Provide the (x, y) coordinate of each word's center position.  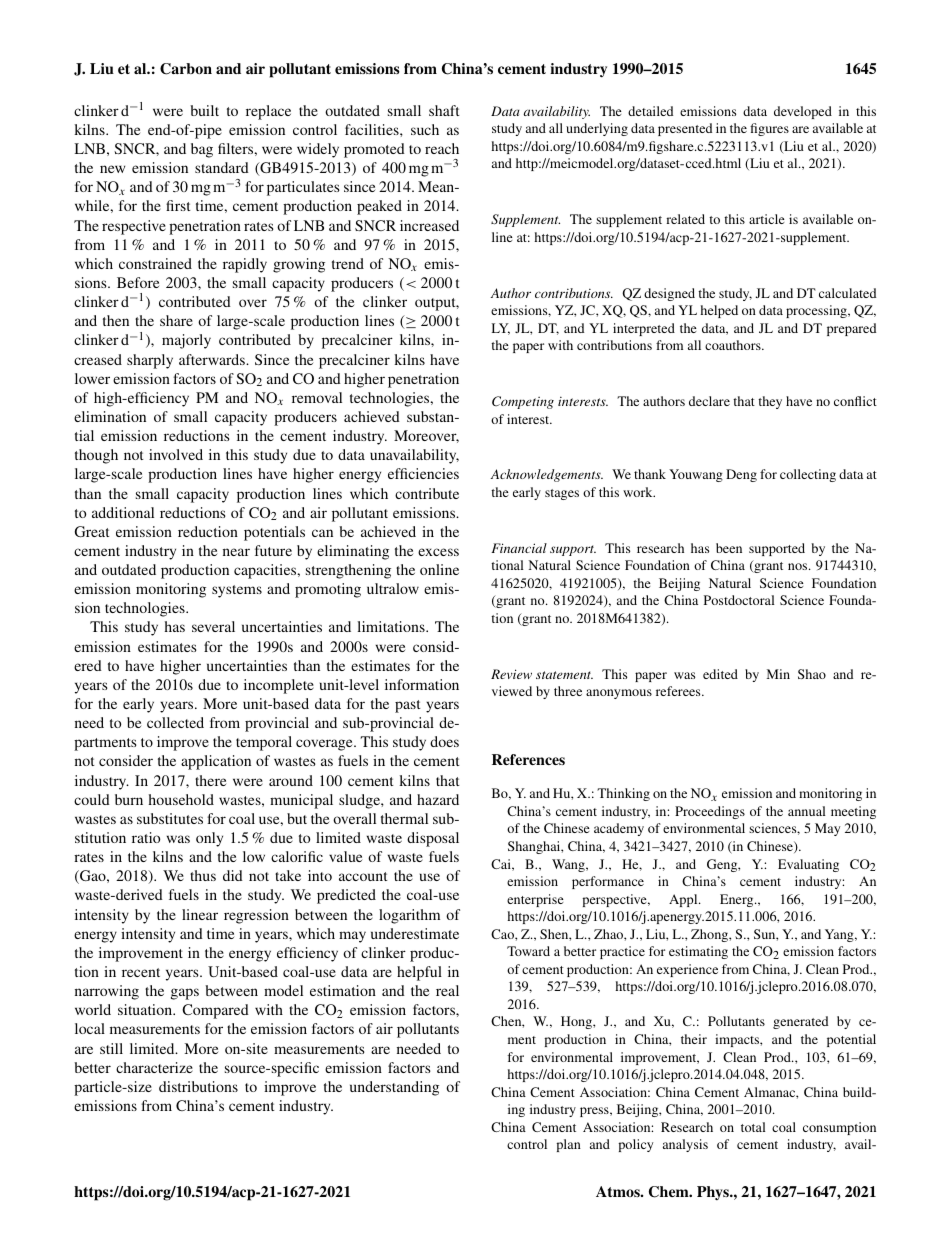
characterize (154, 1067)
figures (769, 129)
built (204, 110)
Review (511, 674)
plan (568, 1145)
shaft (444, 110)
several (213, 626)
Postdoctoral (739, 600)
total (753, 1127)
